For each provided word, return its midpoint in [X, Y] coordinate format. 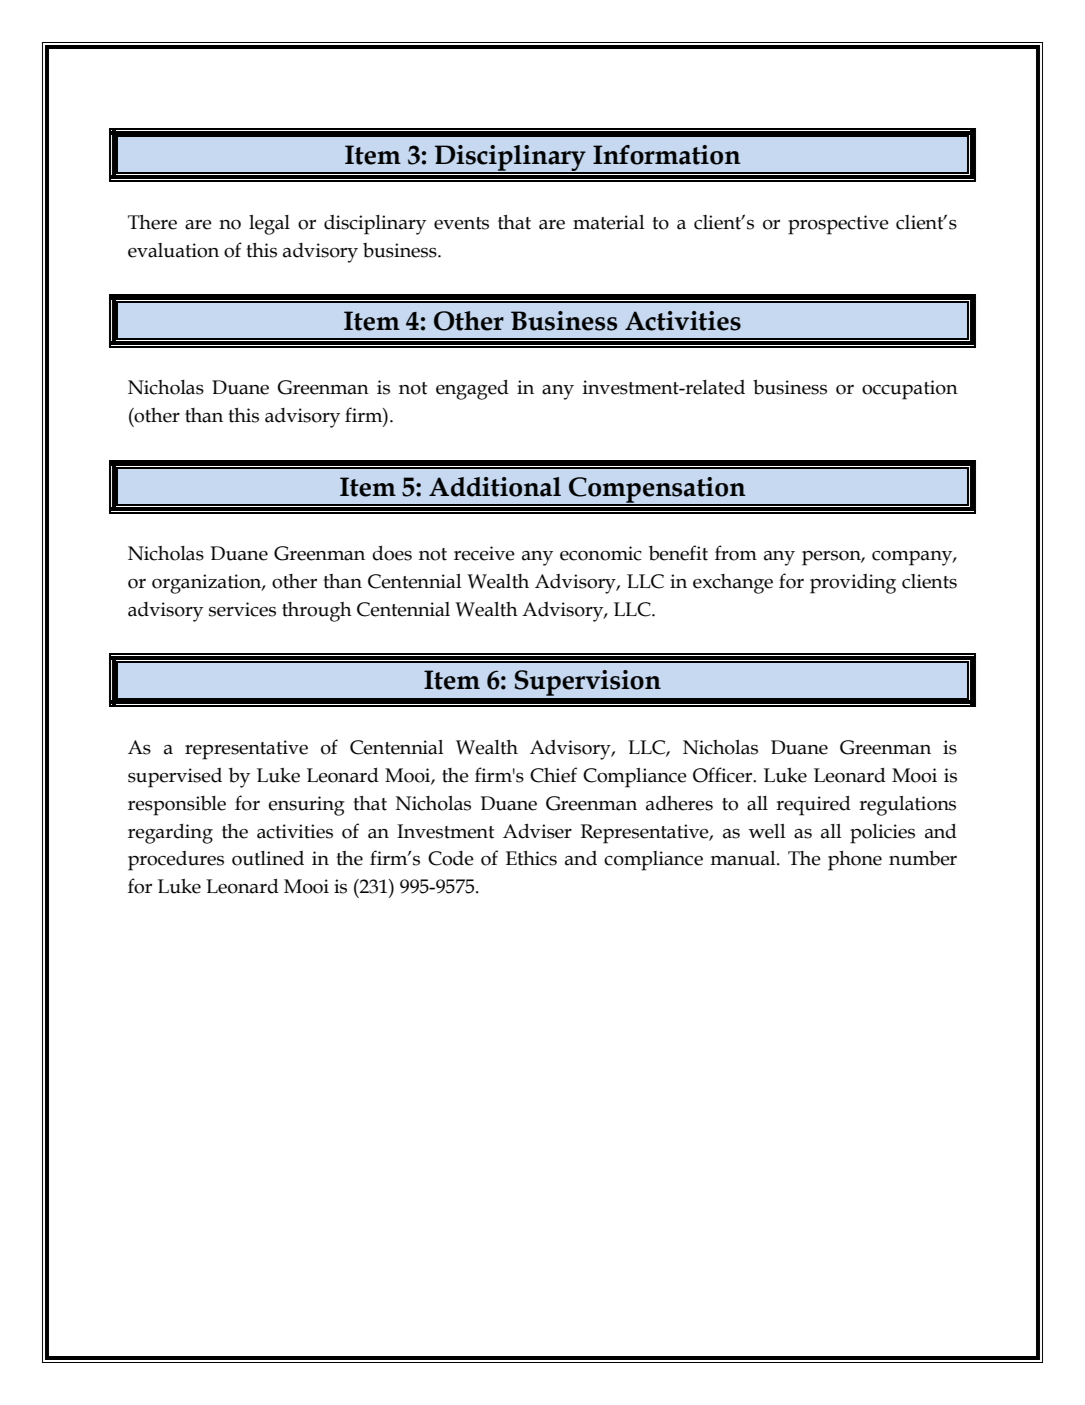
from [736, 553]
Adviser [537, 831]
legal [269, 225]
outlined [268, 858]
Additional [495, 487]
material [608, 222]
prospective [838, 225]
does [392, 553]
